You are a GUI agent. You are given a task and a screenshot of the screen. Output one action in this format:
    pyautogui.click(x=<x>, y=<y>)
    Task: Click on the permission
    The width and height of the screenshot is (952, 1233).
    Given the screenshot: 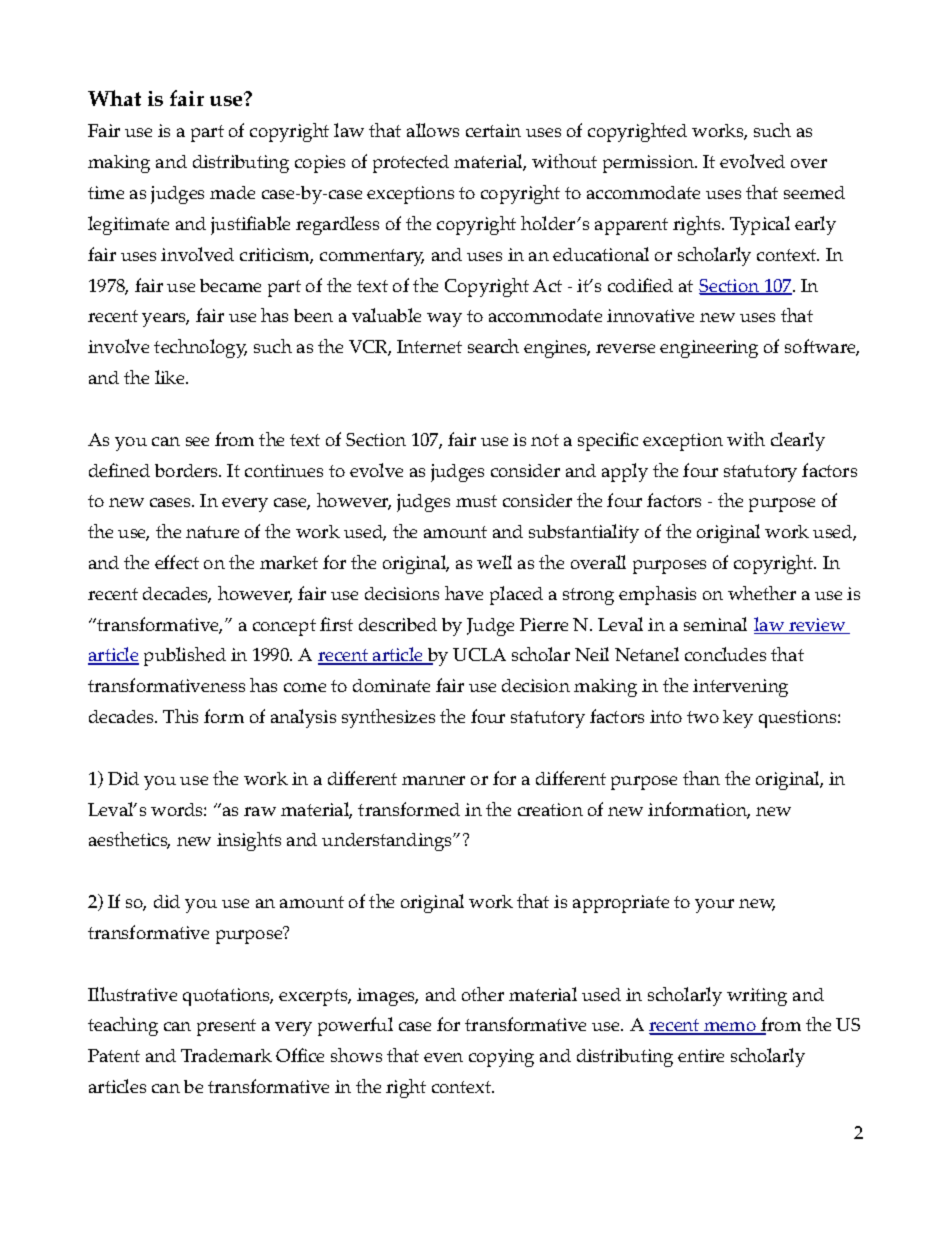 What is the action you would take?
    pyautogui.click(x=650, y=164)
